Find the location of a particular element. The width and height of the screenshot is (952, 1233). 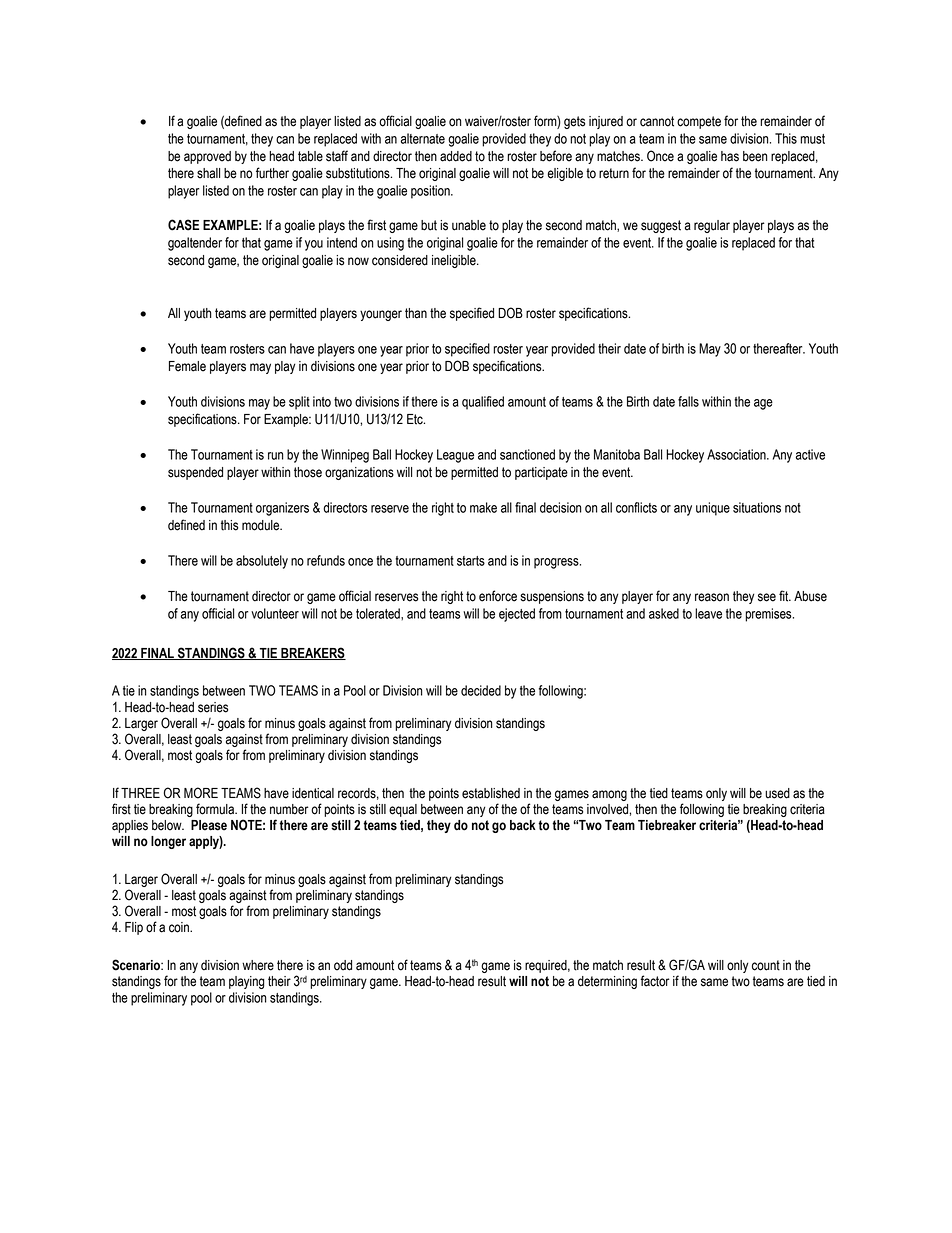

count is located at coordinates (766, 965).
